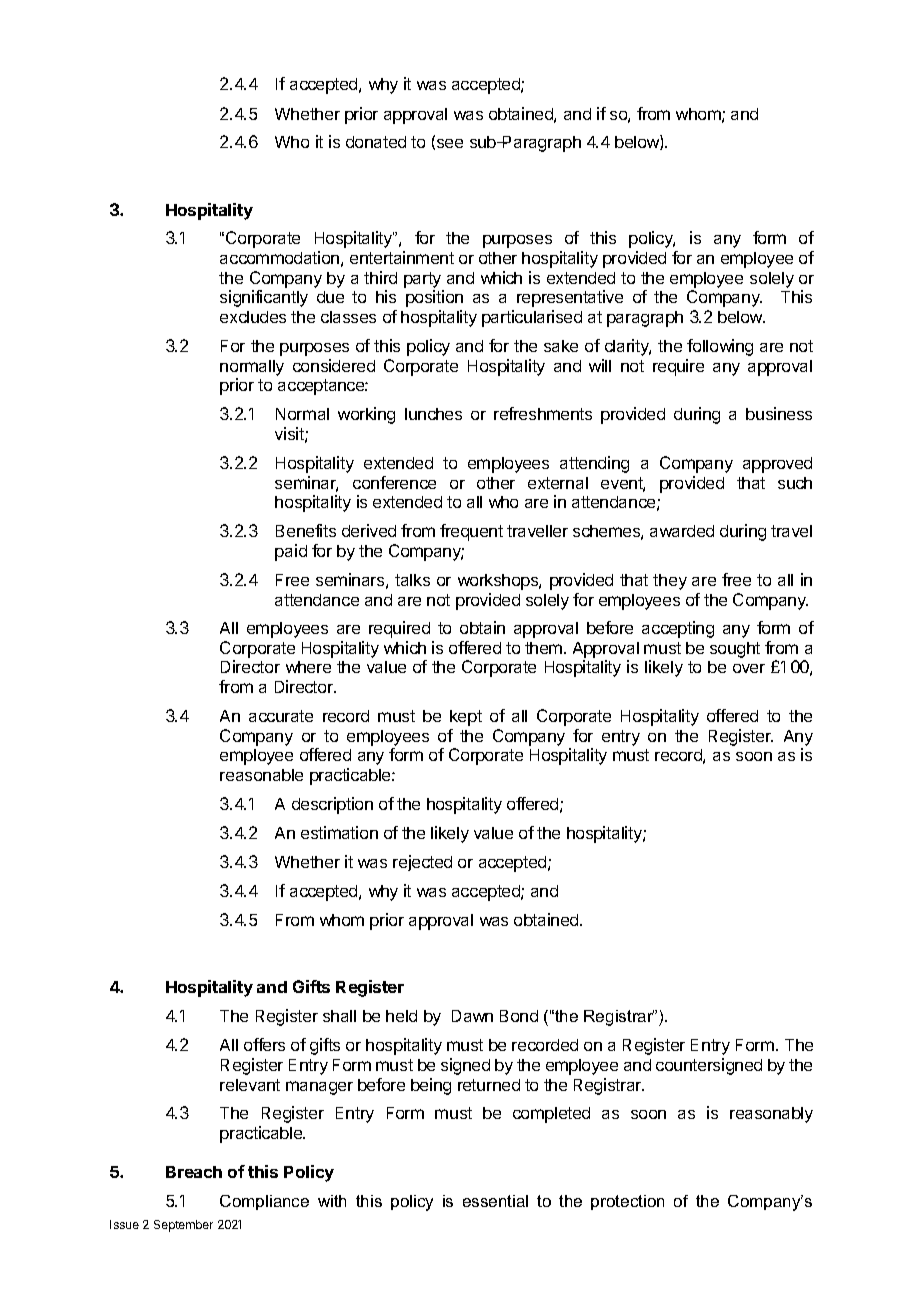 This screenshot has height=1307, width=924. What do you see at coordinates (194, 1172) in the screenshot?
I see `Breach` at bounding box center [194, 1172].
